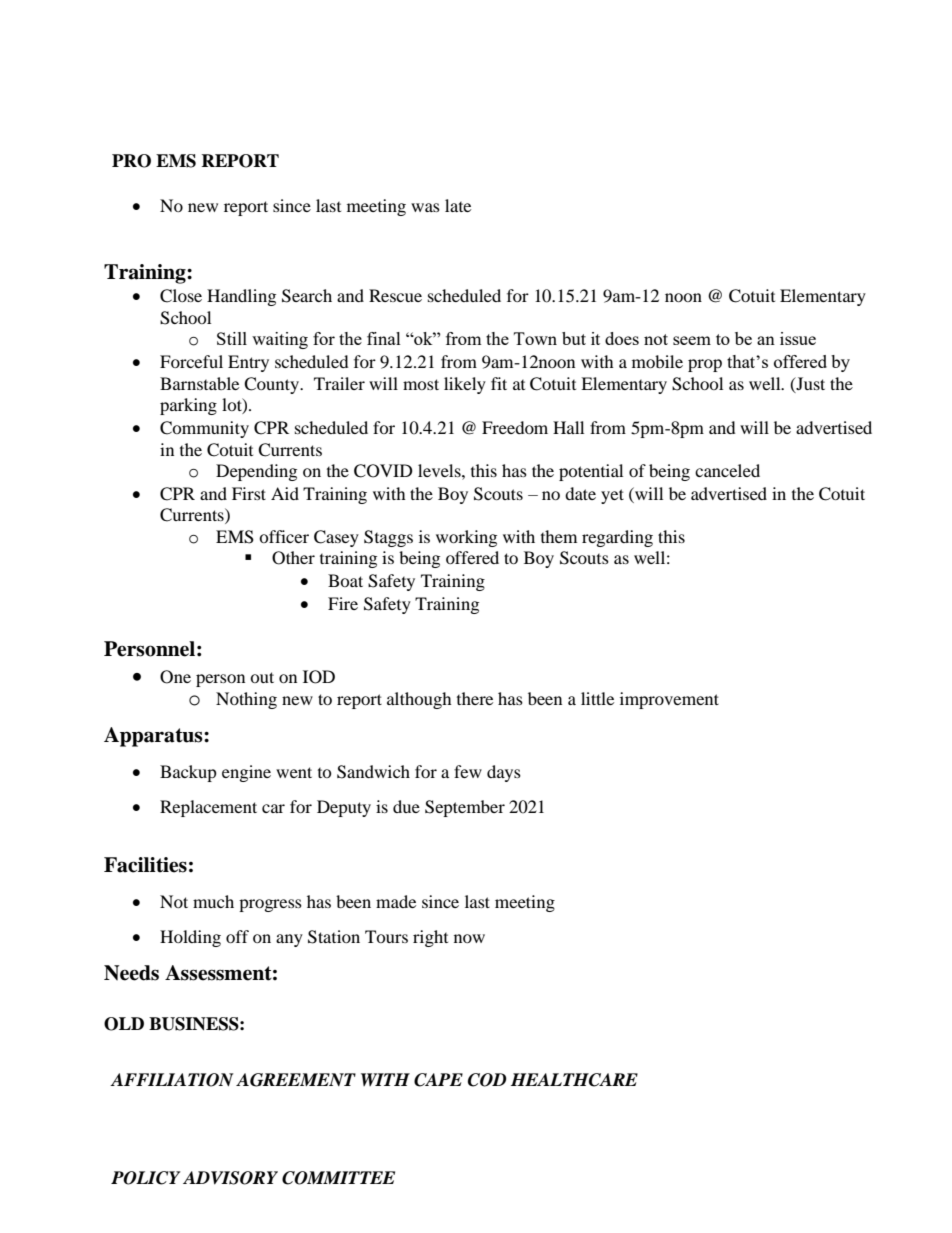 The width and height of the image is (952, 1233). I want to click on now, so click(469, 938).
